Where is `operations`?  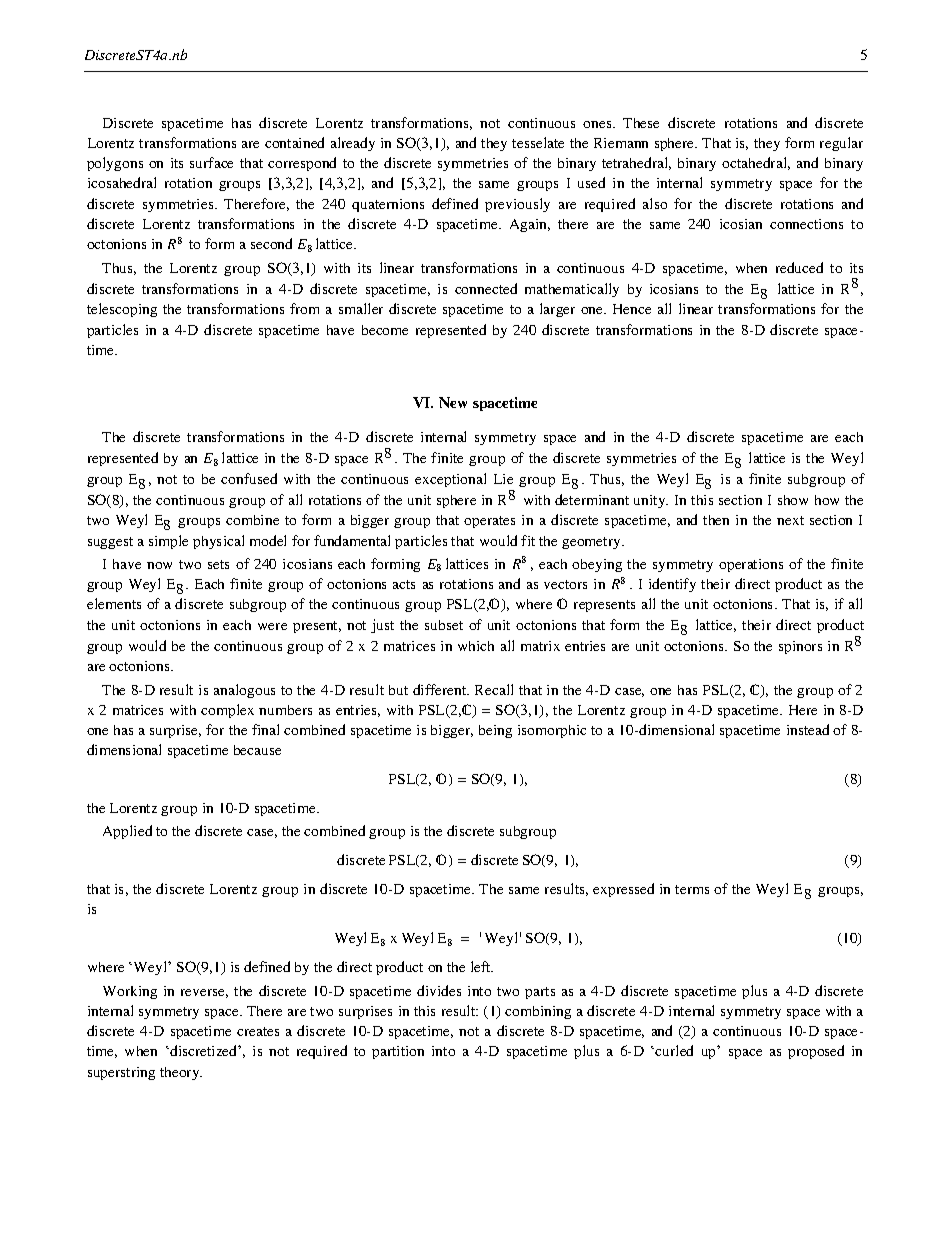 operations is located at coordinates (751, 565).
